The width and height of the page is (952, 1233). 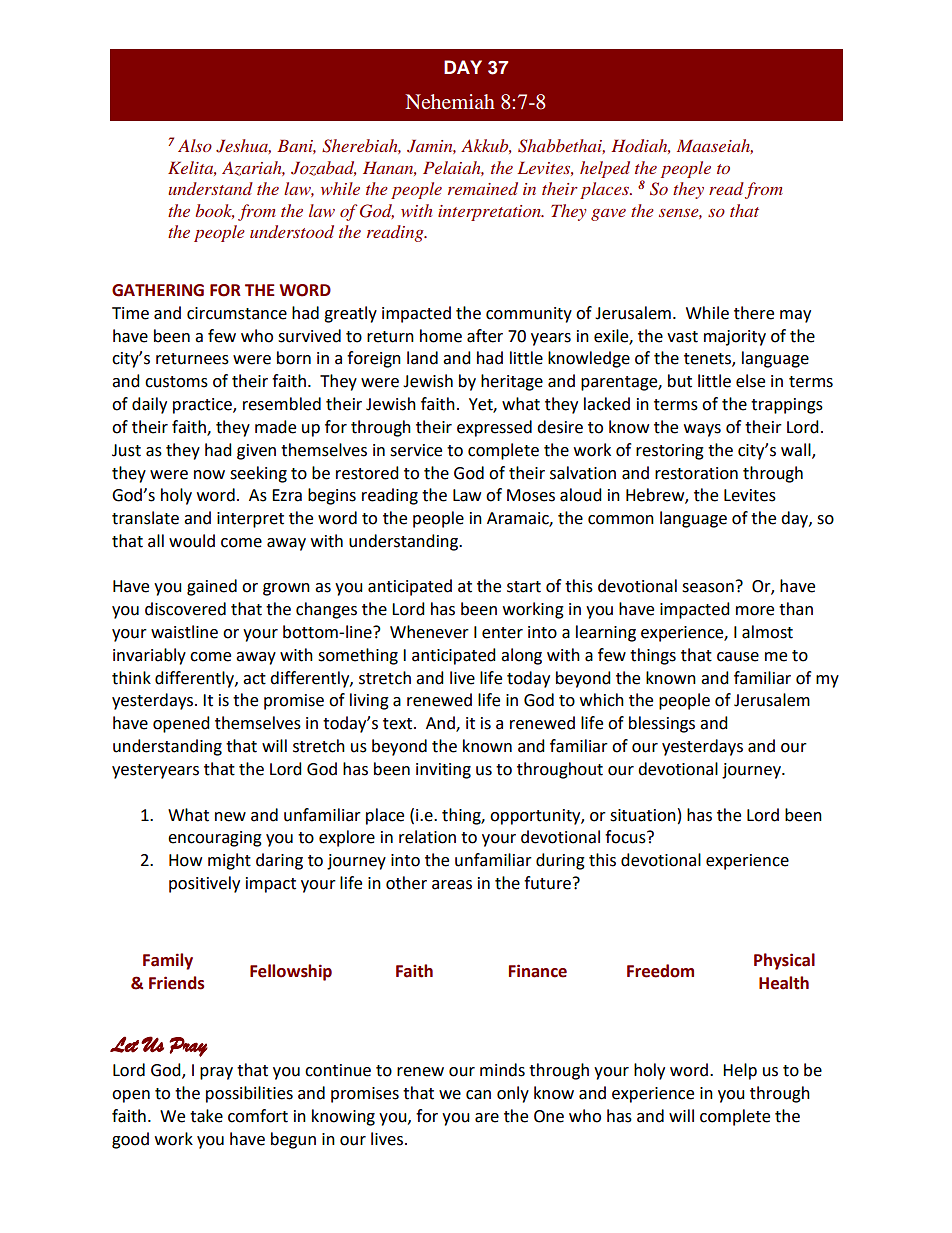 I want to click on Nehemiah, so click(x=450, y=101).
